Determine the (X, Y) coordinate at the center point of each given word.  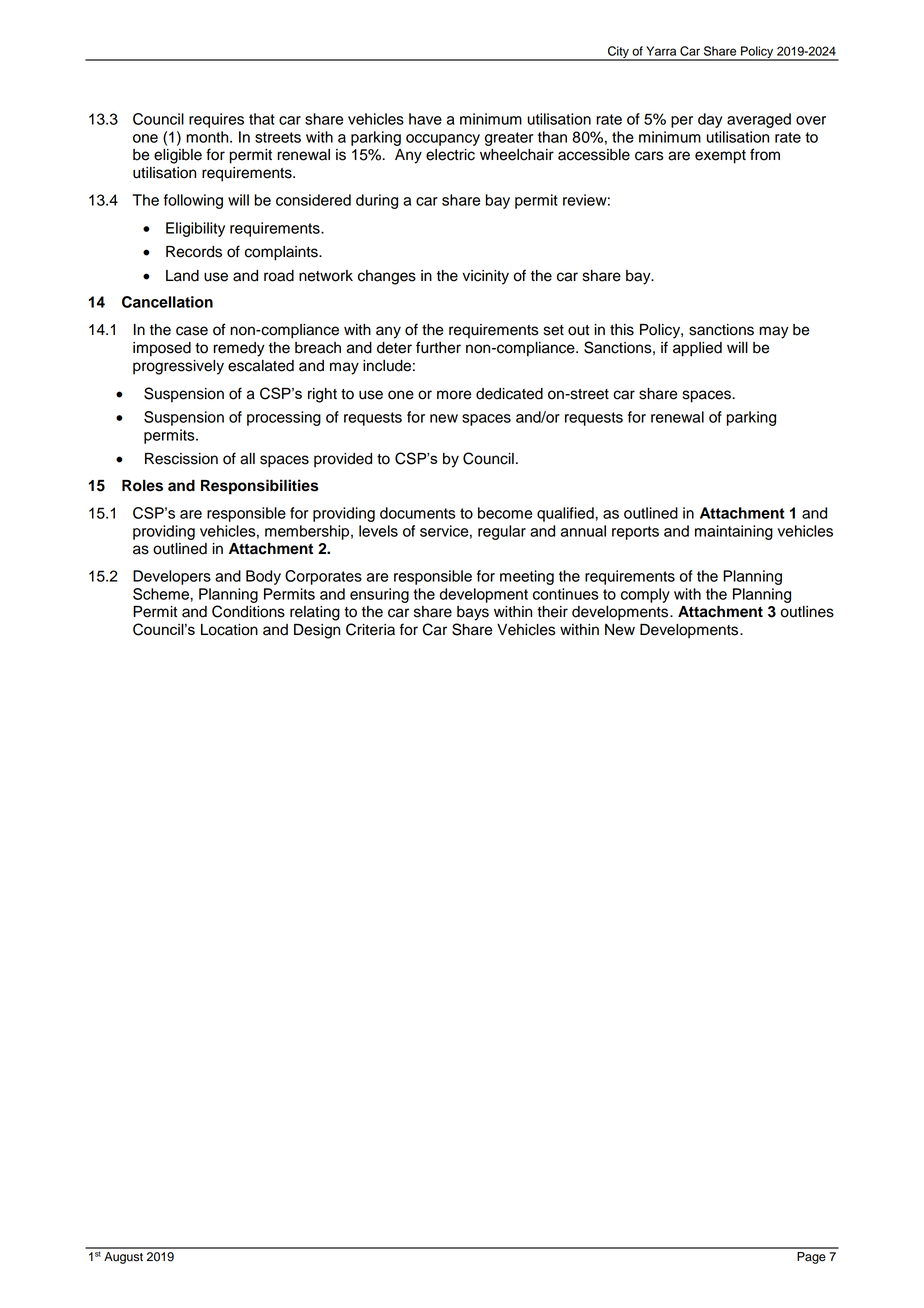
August (123, 1258)
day (710, 120)
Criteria (370, 629)
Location (229, 630)
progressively (178, 367)
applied (697, 349)
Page (811, 1258)
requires (216, 120)
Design (317, 631)
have (425, 119)
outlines (807, 612)
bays (473, 613)
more (454, 395)
